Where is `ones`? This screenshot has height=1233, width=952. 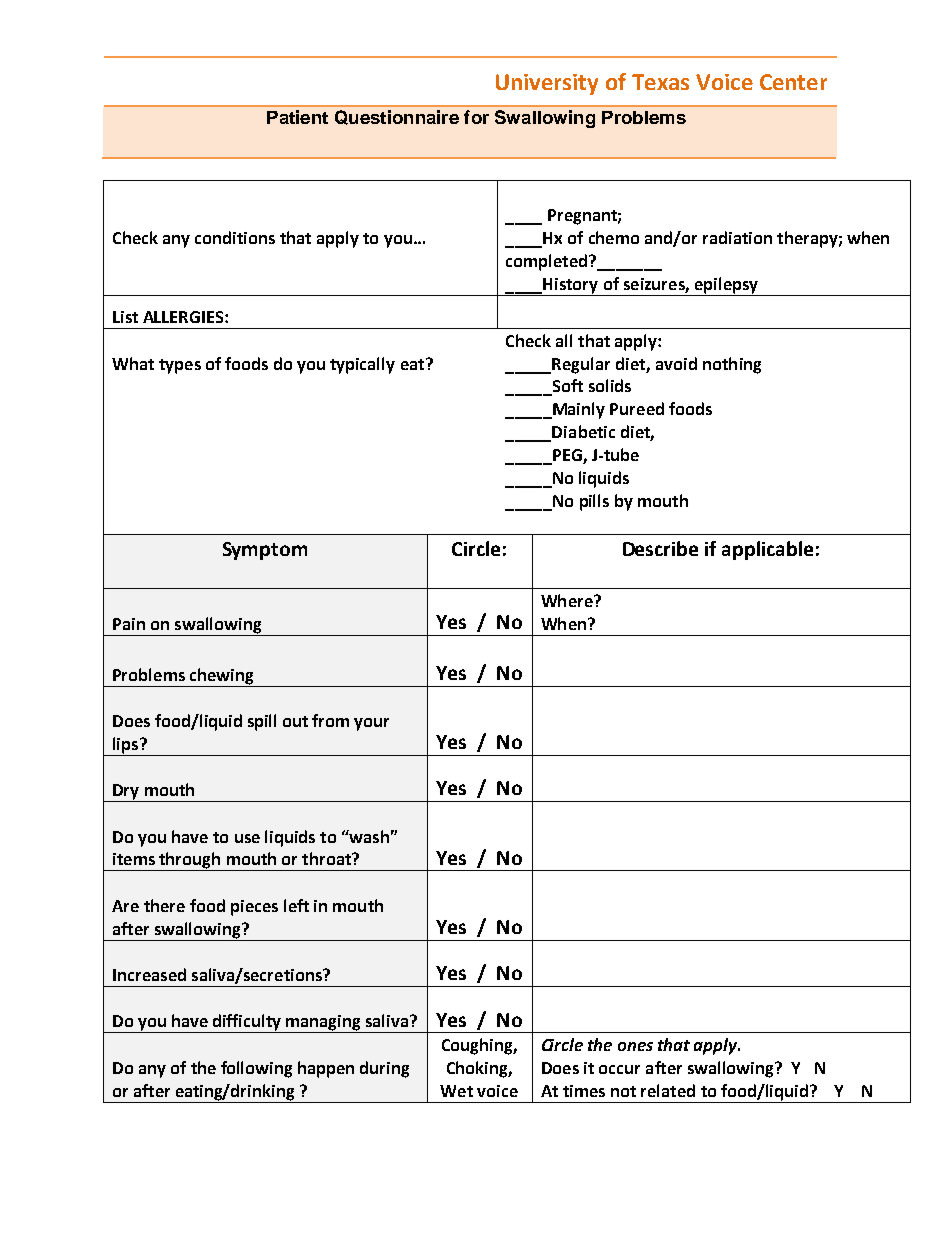
ones is located at coordinates (635, 1046).
